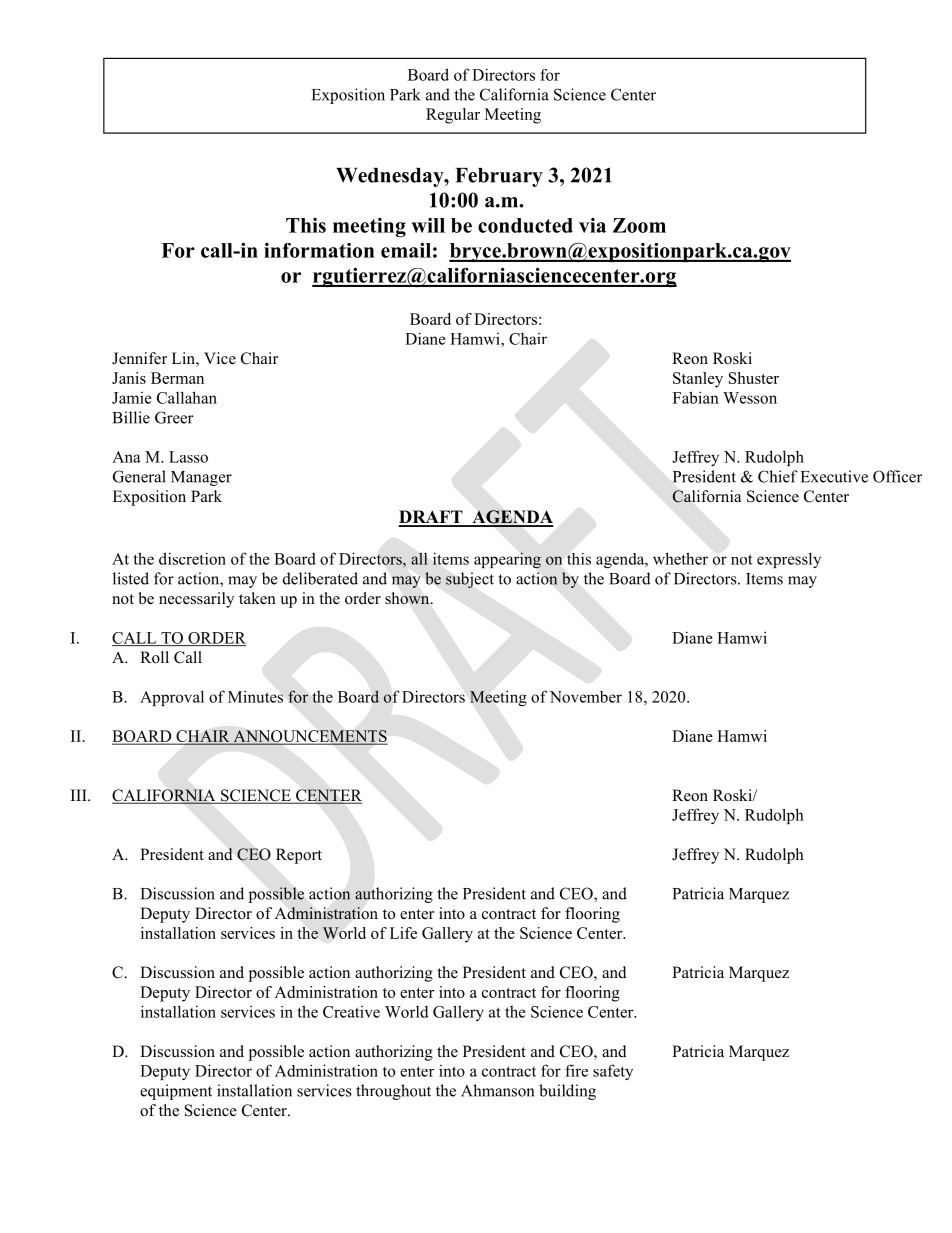  What do you see at coordinates (470, 580) in the image?
I see `subject` at bounding box center [470, 580].
